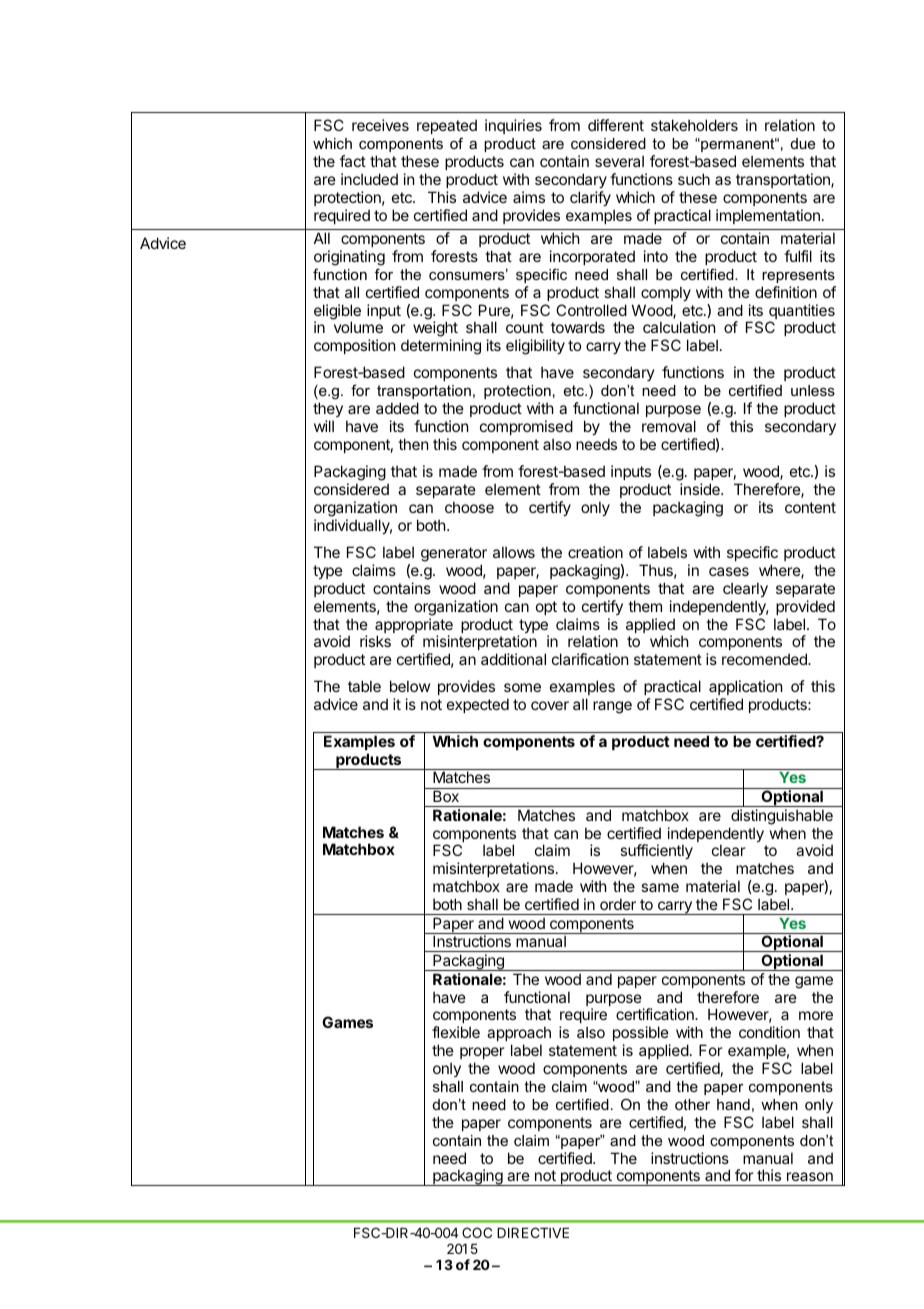 The height and width of the screenshot is (1309, 924). Describe the element at coordinates (745, 689) in the screenshot. I see `application` at that location.
